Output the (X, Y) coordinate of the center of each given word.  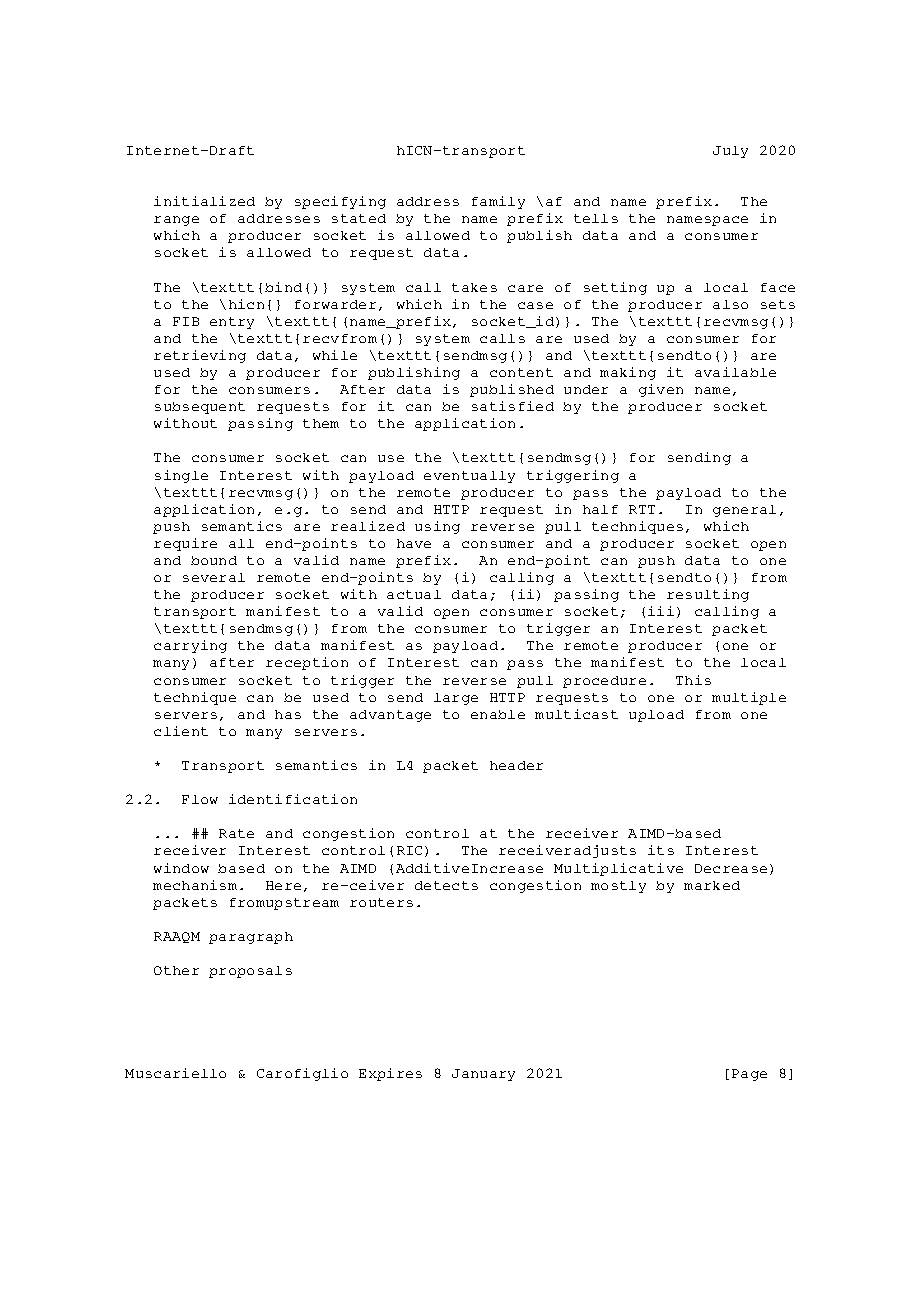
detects (446, 885)
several (214, 577)
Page (749, 1075)
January (483, 1075)
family (498, 202)
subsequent (200, 408)
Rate (236, 833)
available (735, 372)
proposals (250, 972)
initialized (204, 201)
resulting (708, 595)
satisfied (513, 406)
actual (414, 594)
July (730, 152)
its (661, 850)
